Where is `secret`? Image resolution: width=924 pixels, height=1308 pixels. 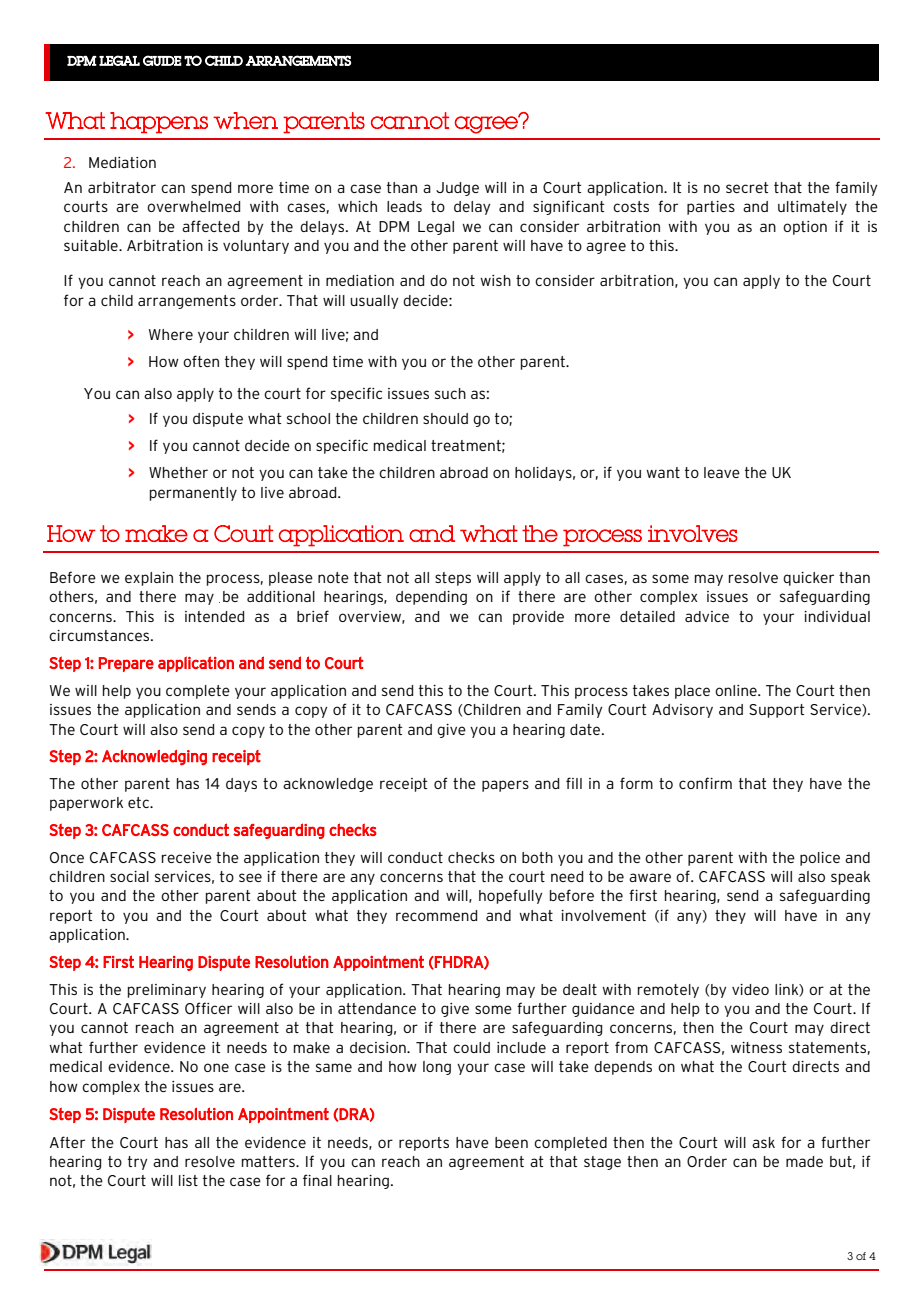 secret is located at coordinates (747, 187).
